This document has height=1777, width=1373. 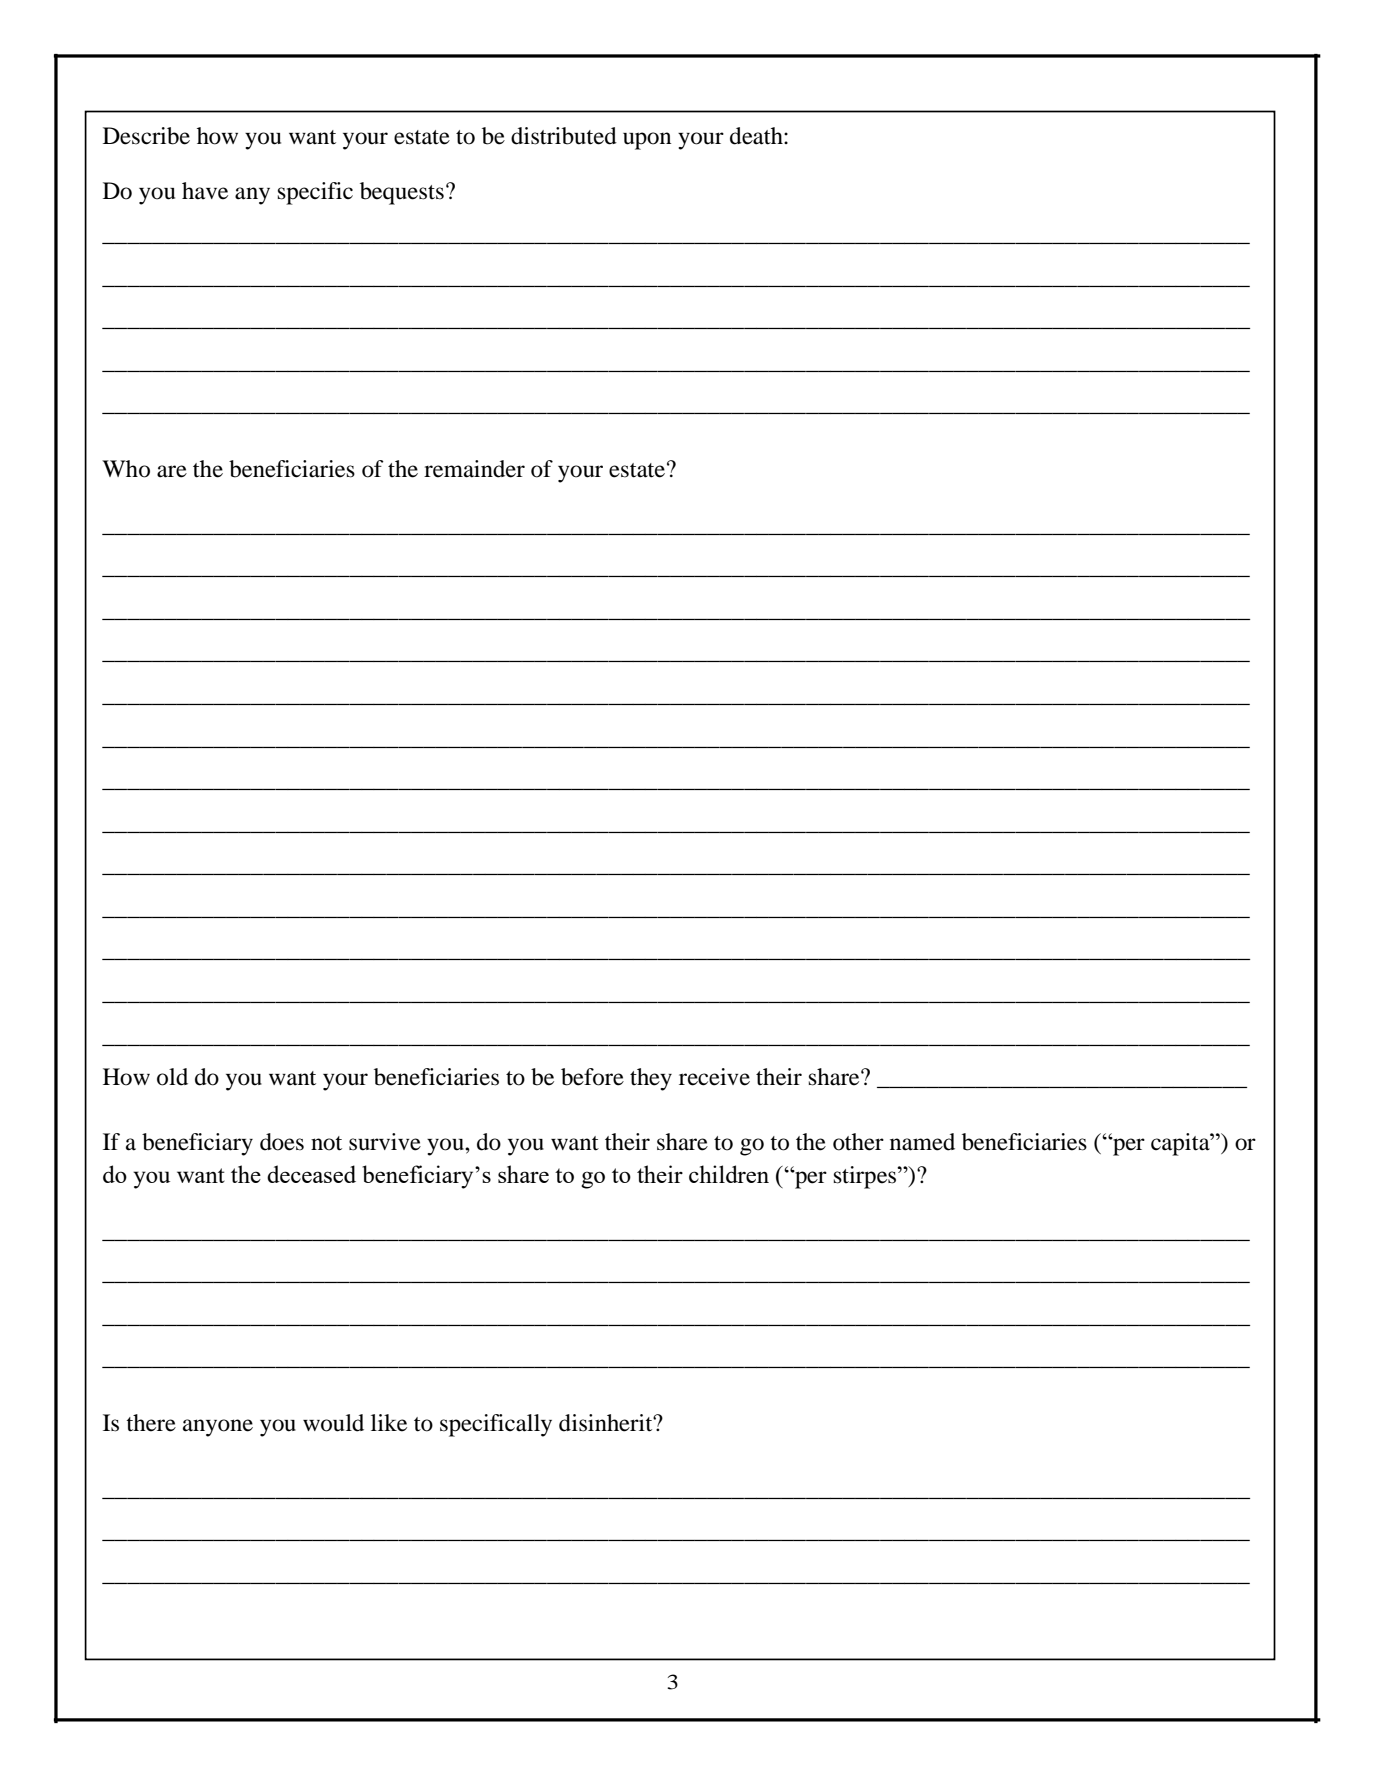 I want to click on old, so click(x=172, y=1077).
